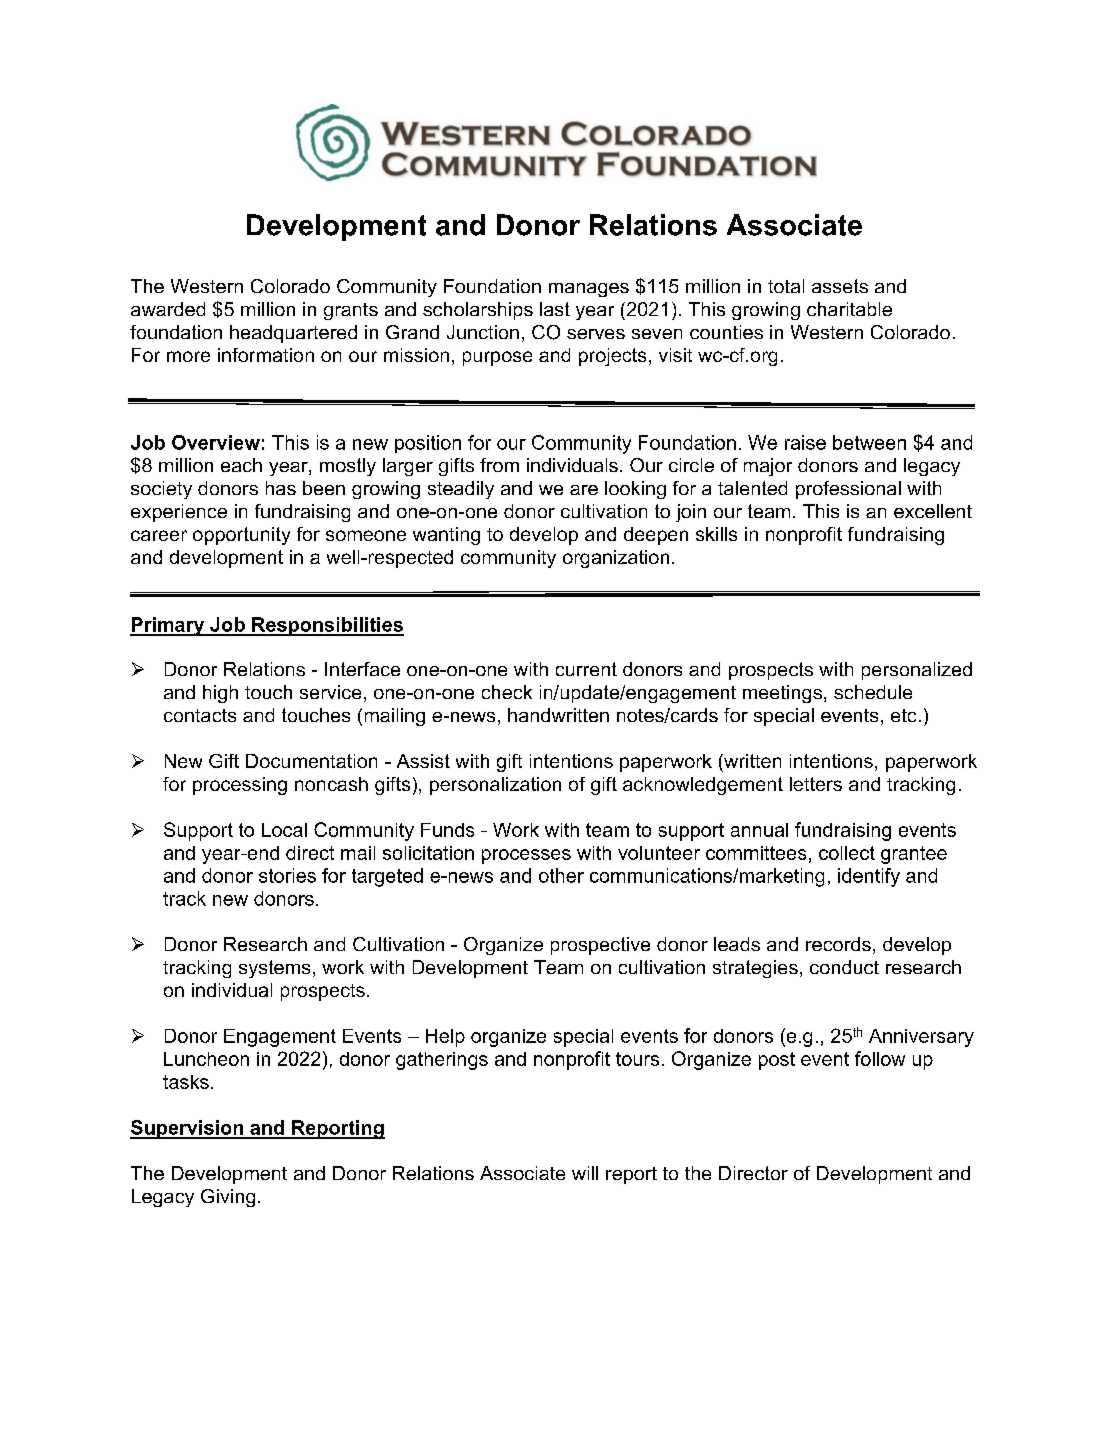  I want to click on other, so click(561, 875).
